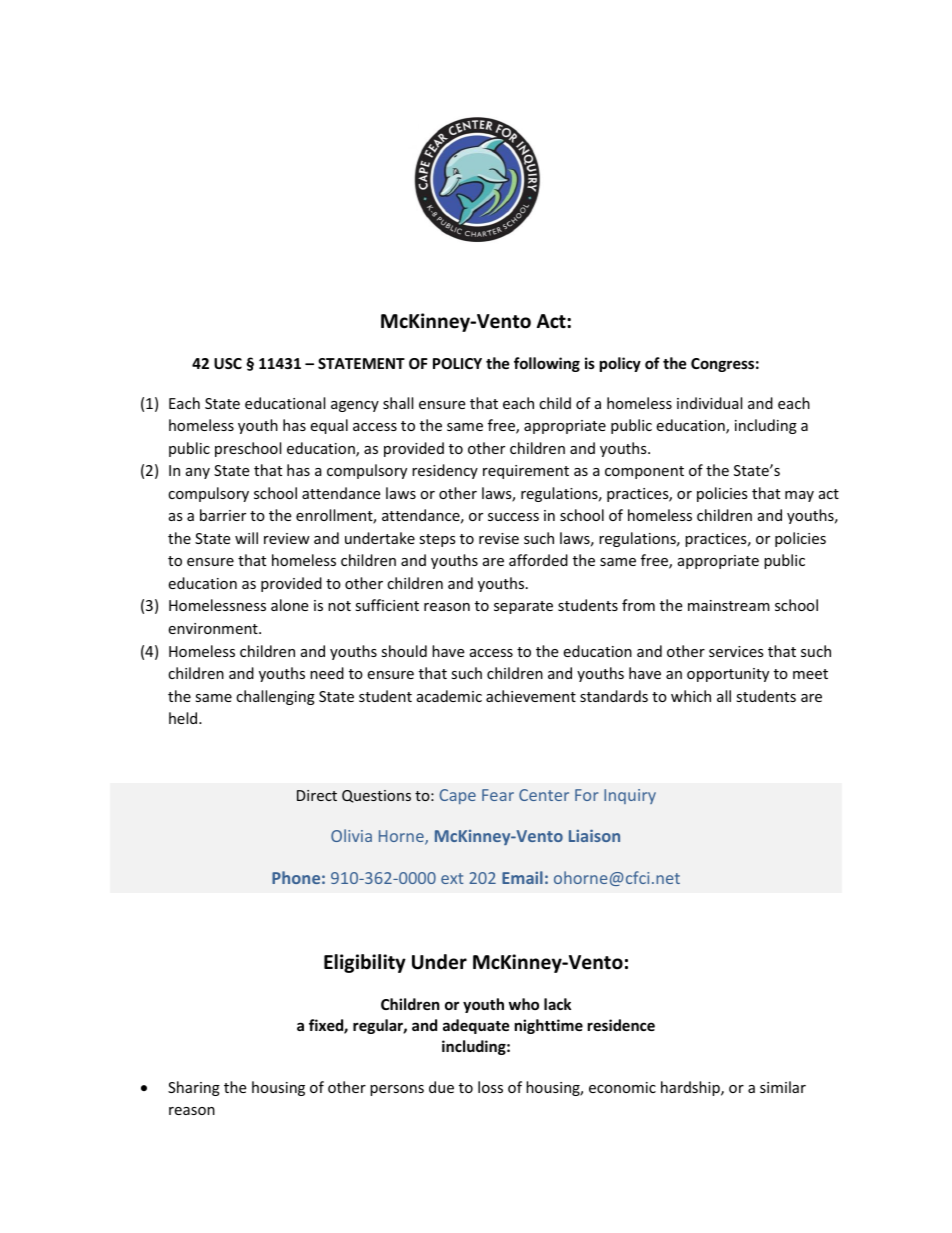 Image resolution: width=952 pixels, height=1233 pixels. I want to click on Sharing, so click(194, 1088).
